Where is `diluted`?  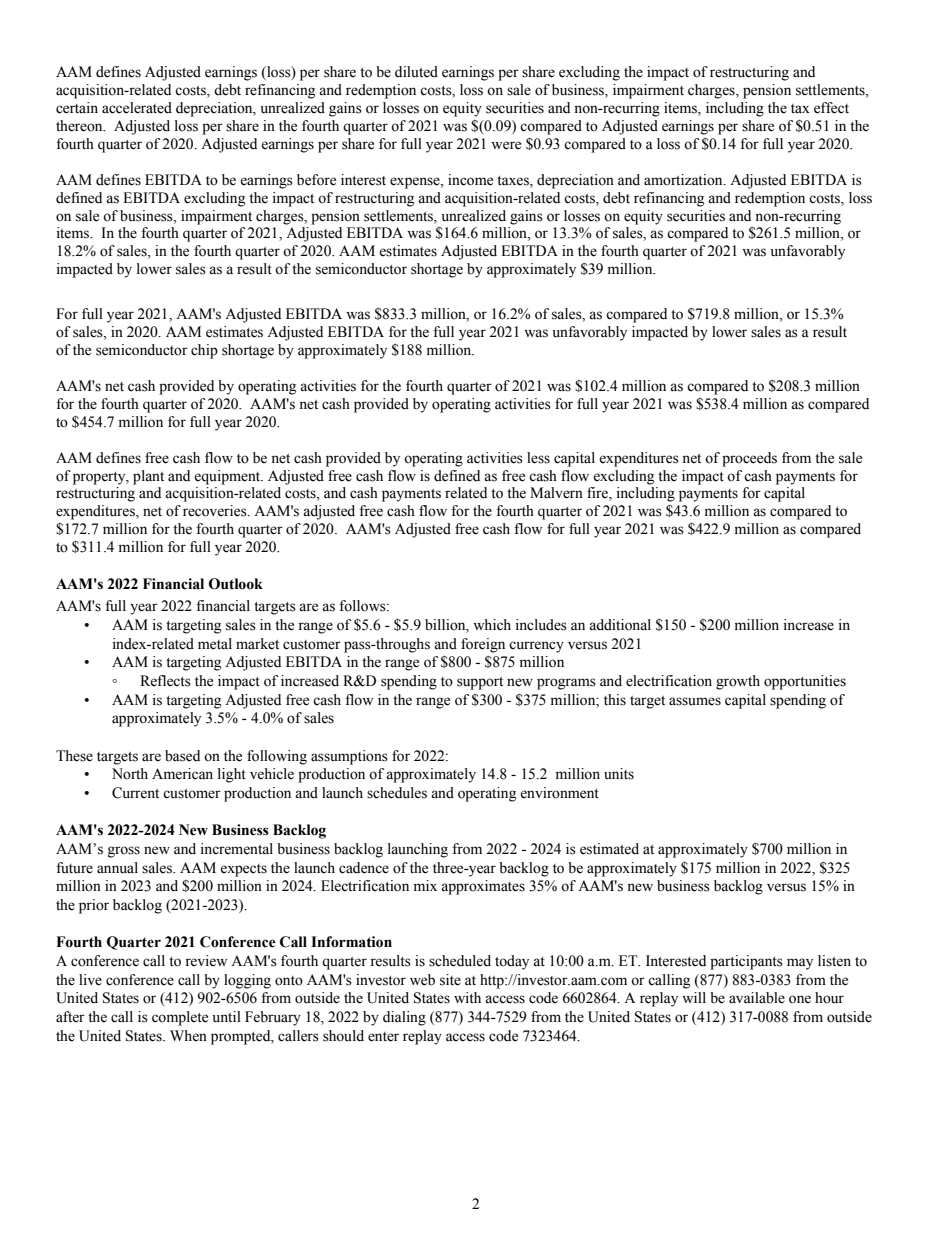 diluted is located at coordinates (416, 72).
